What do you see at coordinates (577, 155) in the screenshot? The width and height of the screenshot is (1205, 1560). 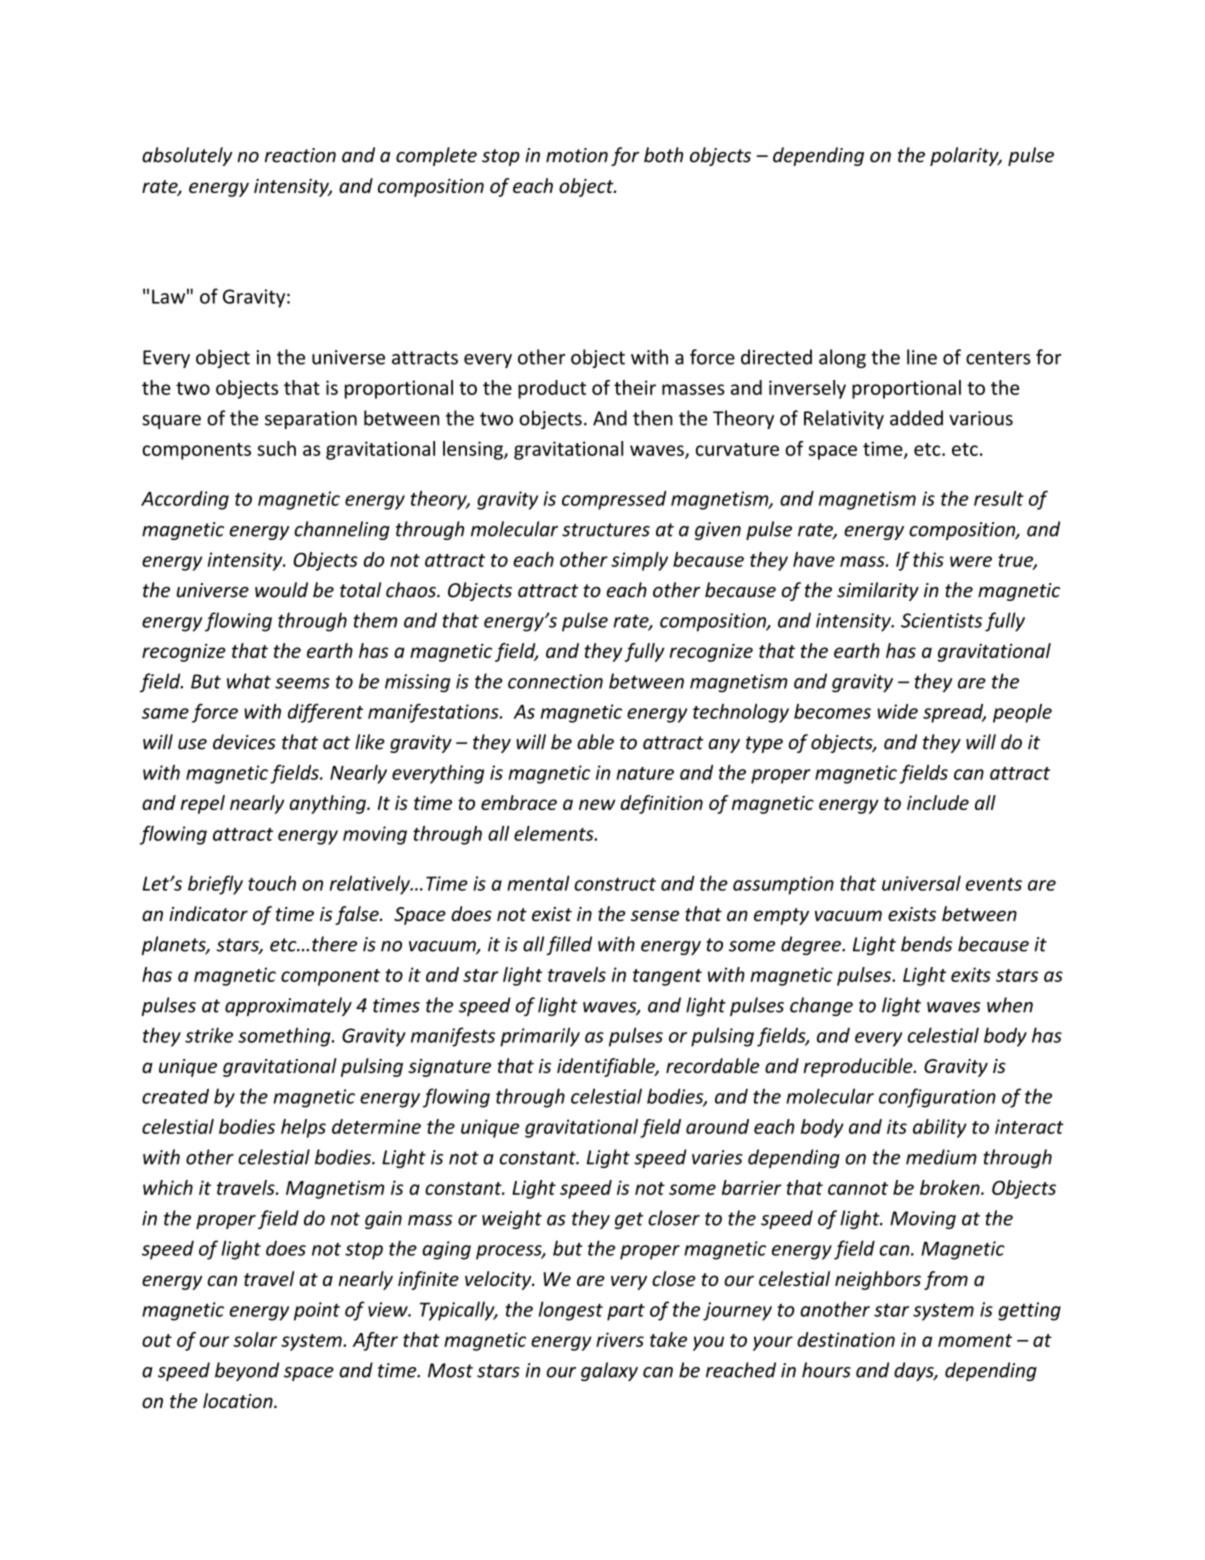 I see `motion` at bounding box center [577, 155].
